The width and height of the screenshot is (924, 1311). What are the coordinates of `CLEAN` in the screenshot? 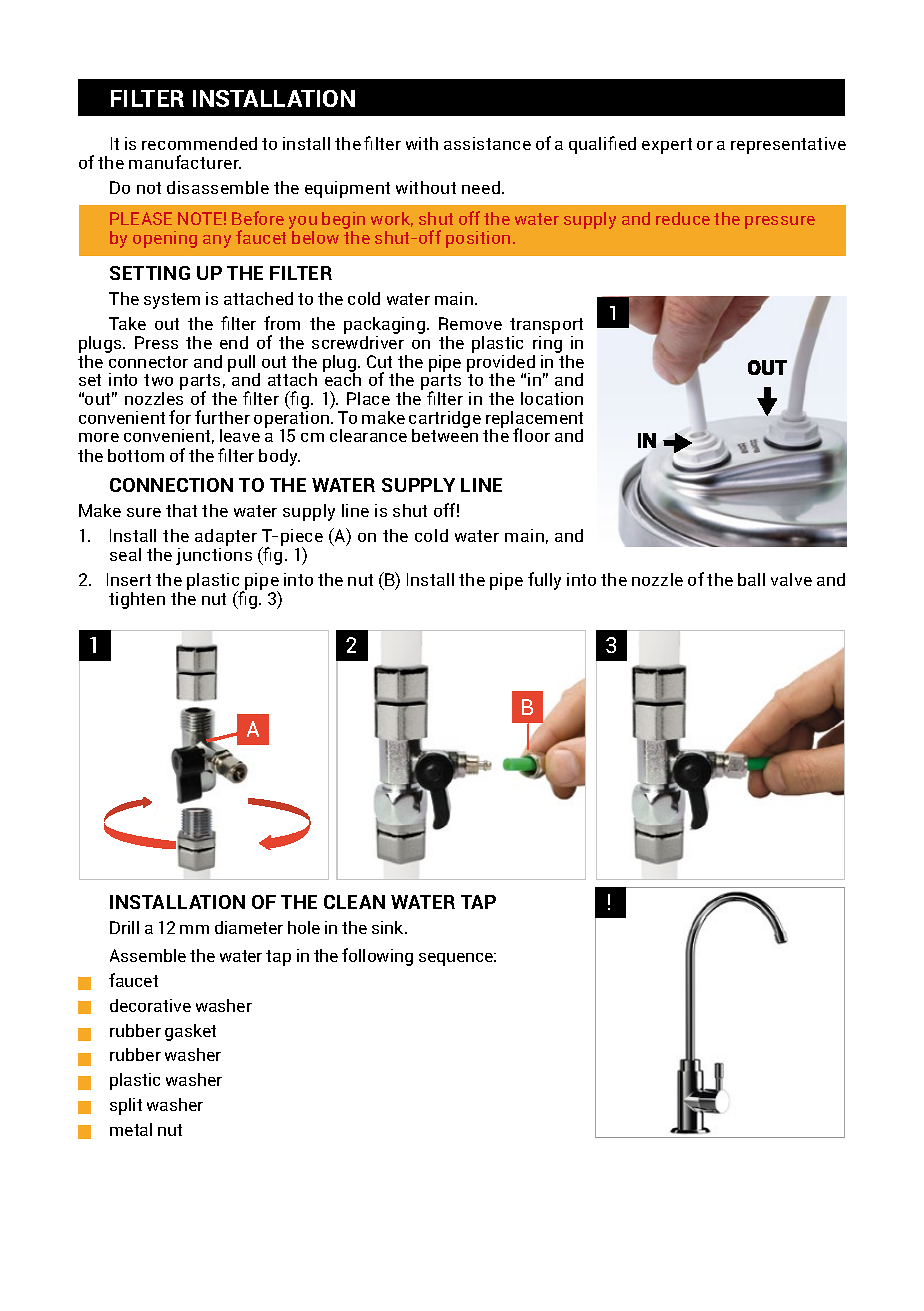 It's located at (354, 902).
